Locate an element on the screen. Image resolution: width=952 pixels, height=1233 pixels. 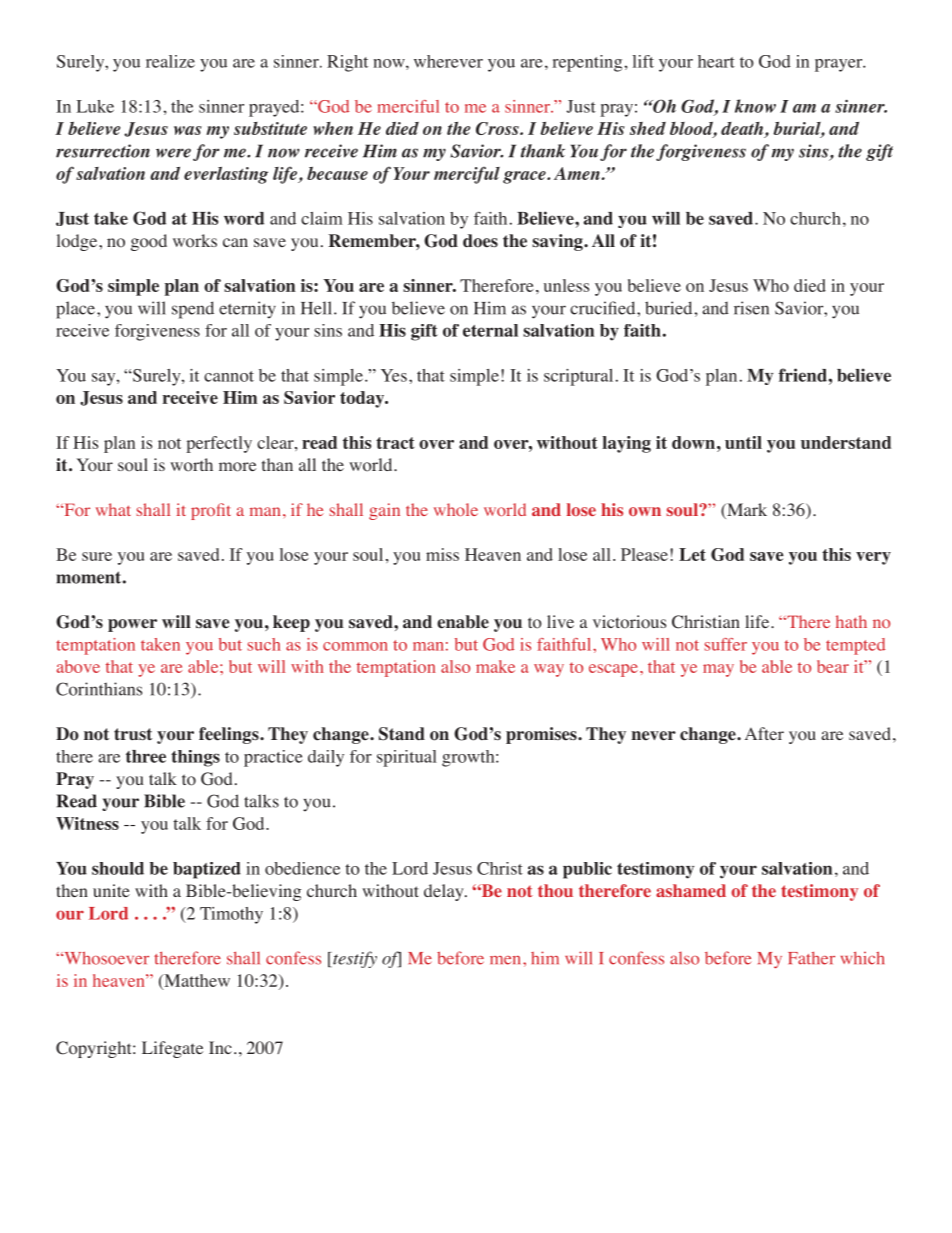
things is located at coordinates (195, 758).
